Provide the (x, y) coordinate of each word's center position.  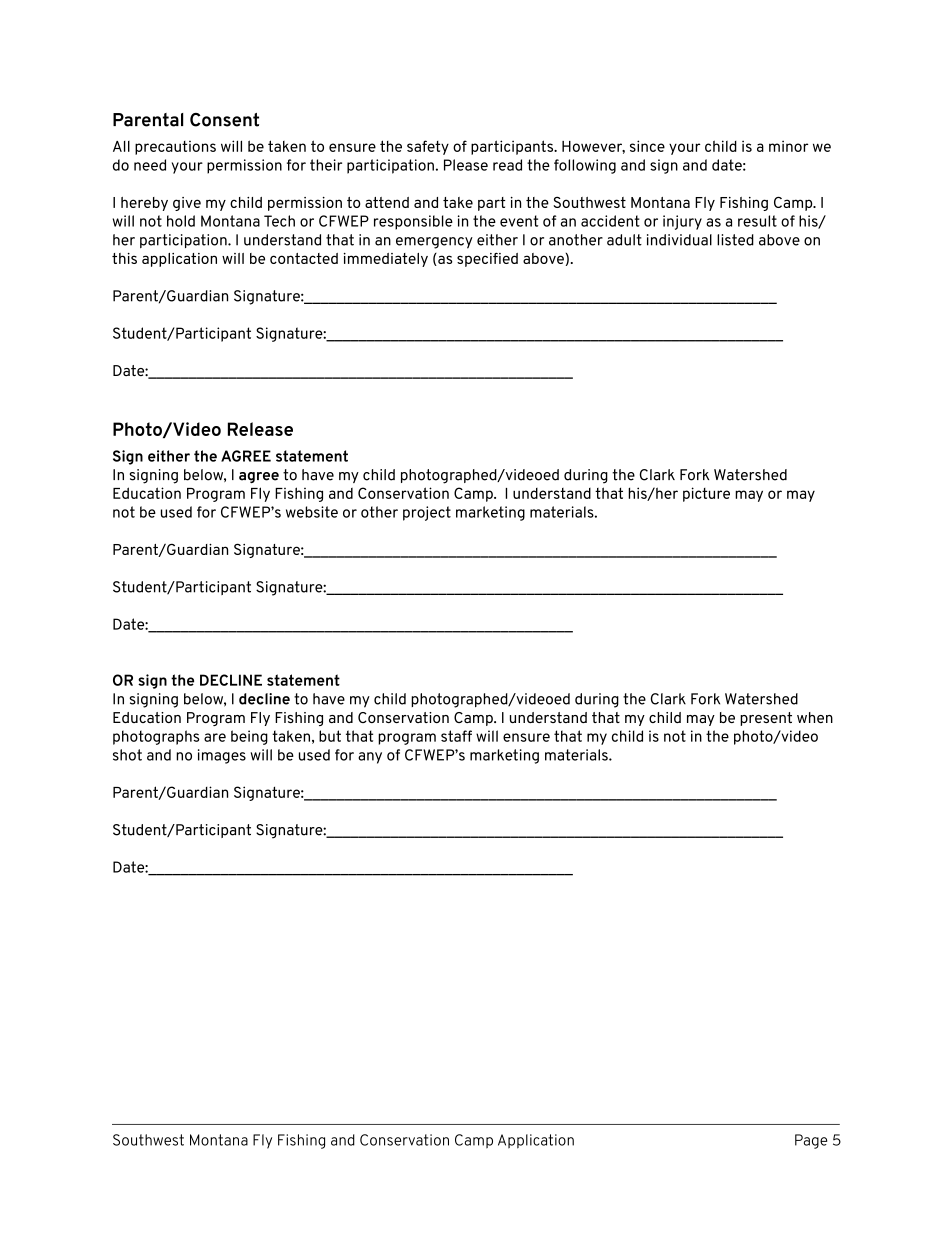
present (766, 719)
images (222, 756)
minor (788, 146)
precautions (175, 148)
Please (466, 165)
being (249, 737)
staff (456, 736)
